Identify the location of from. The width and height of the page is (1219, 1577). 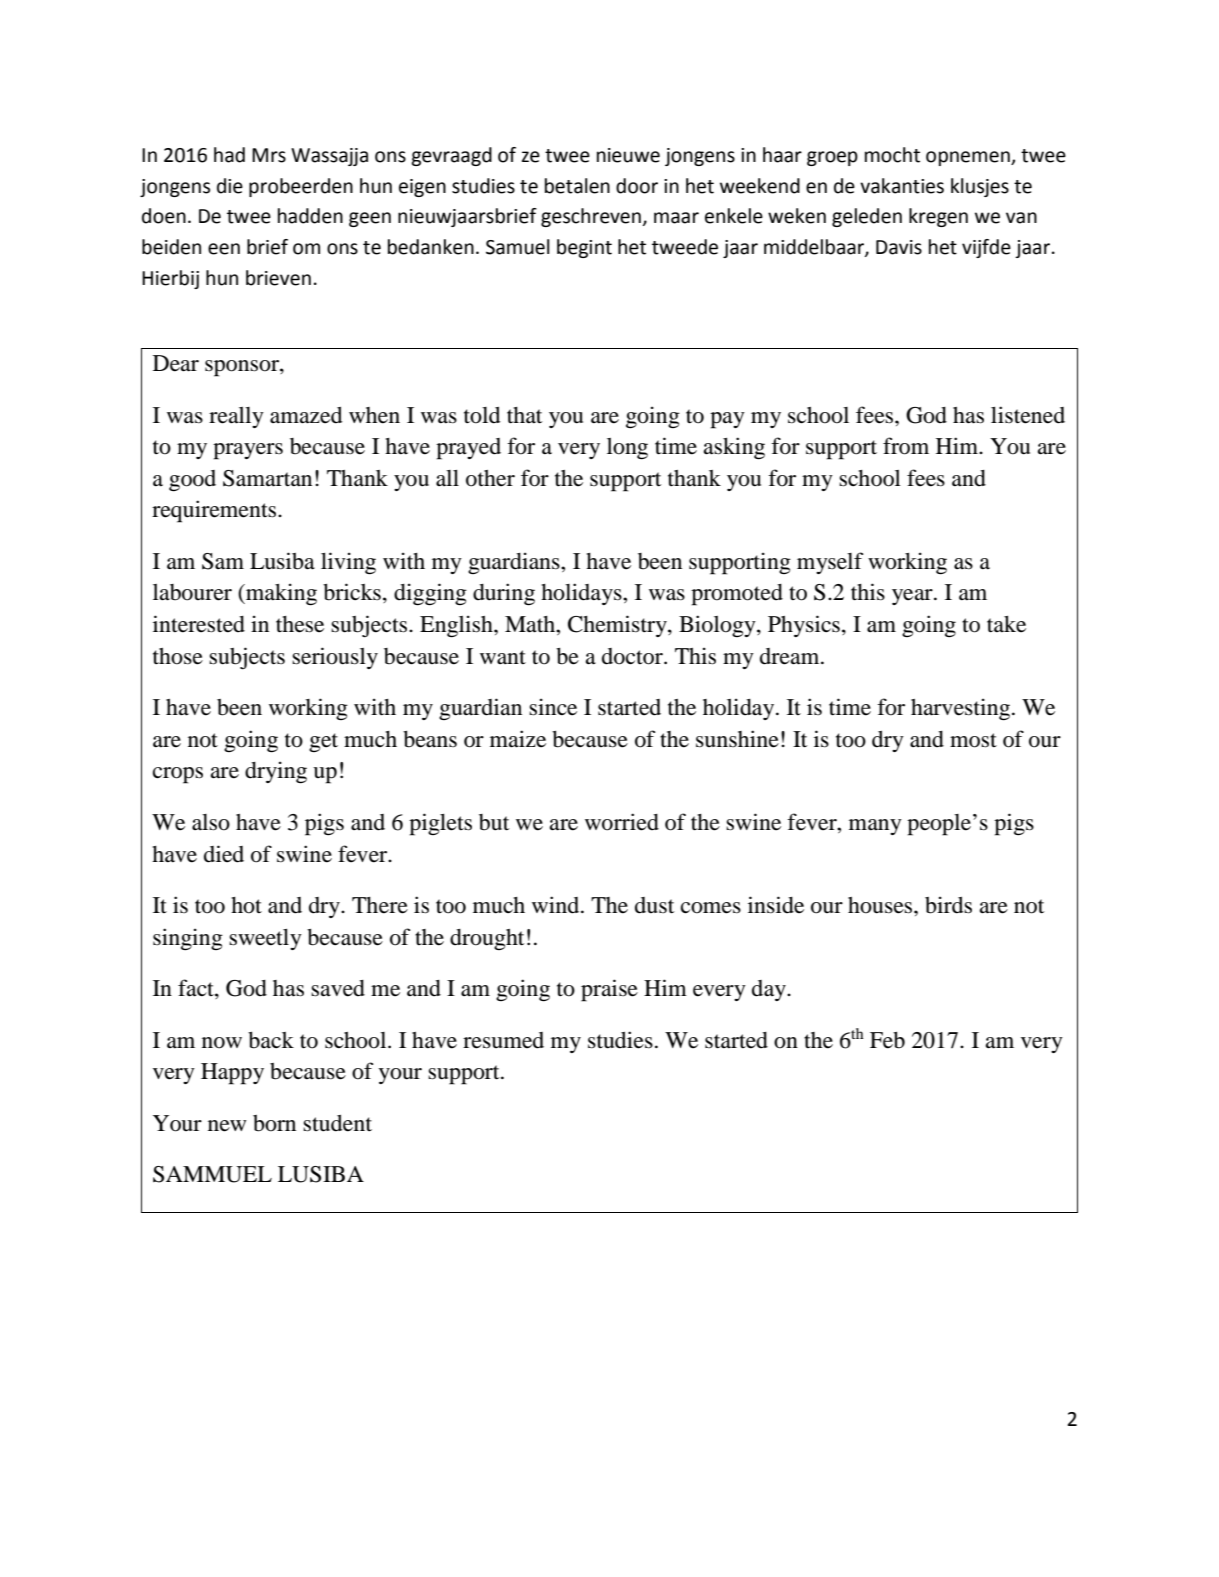
(906, 446).
